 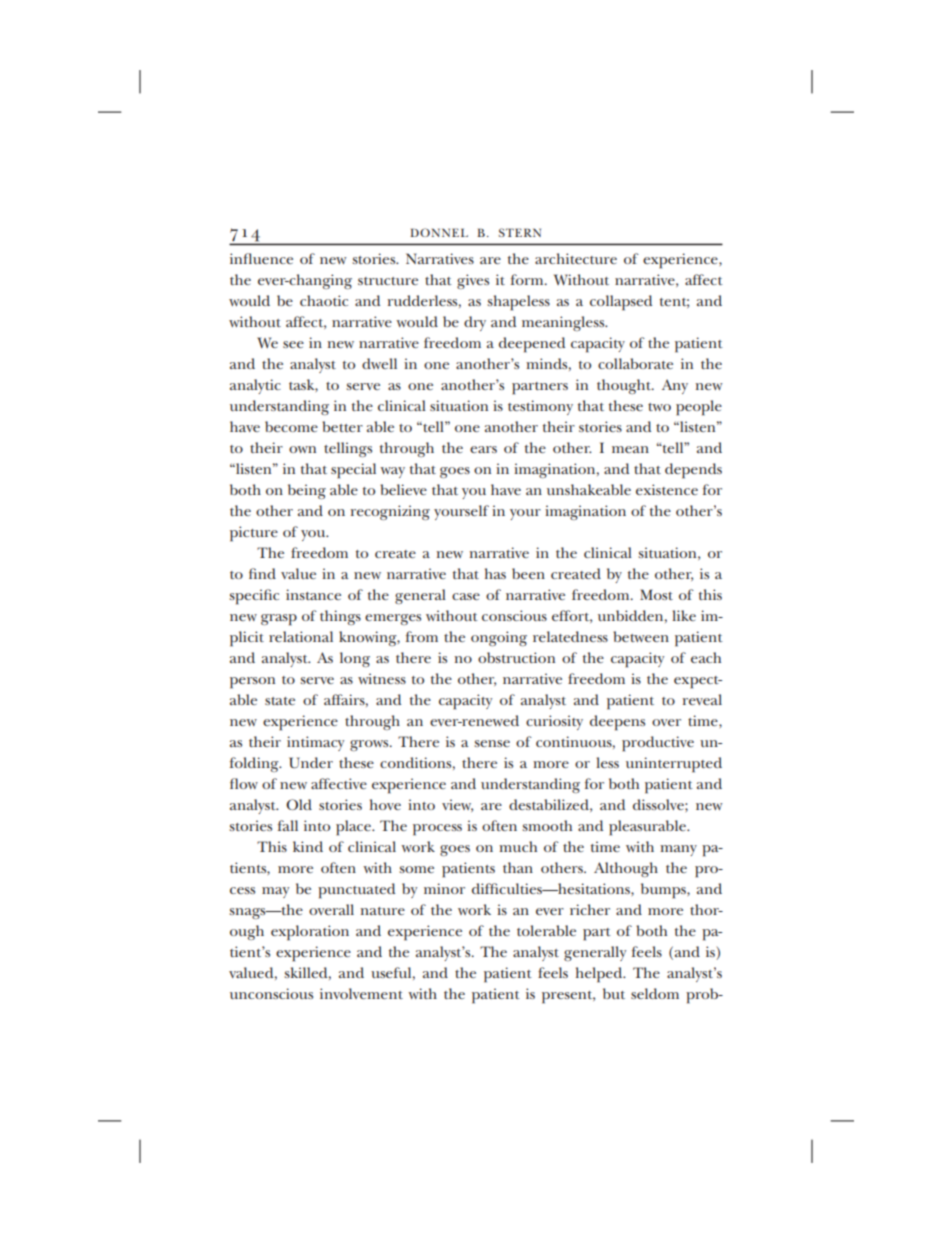 What do you see at coordinates (621, 303) in the screenshot?
I see `collapsed` at bounding box center [621, 303].
